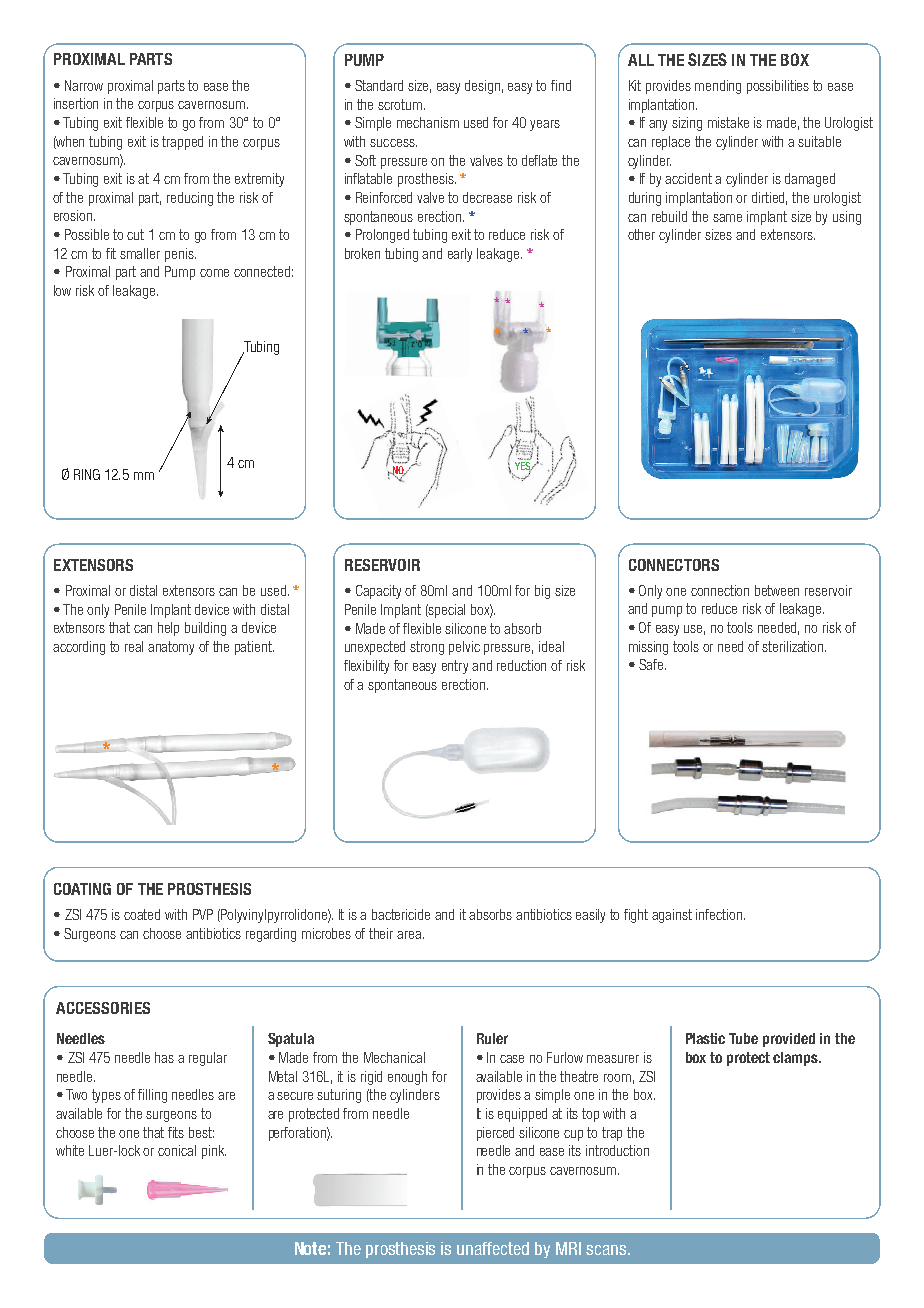  Describe the element at coordinates (794, 646) in the page. I see `sterilization` at that location.
